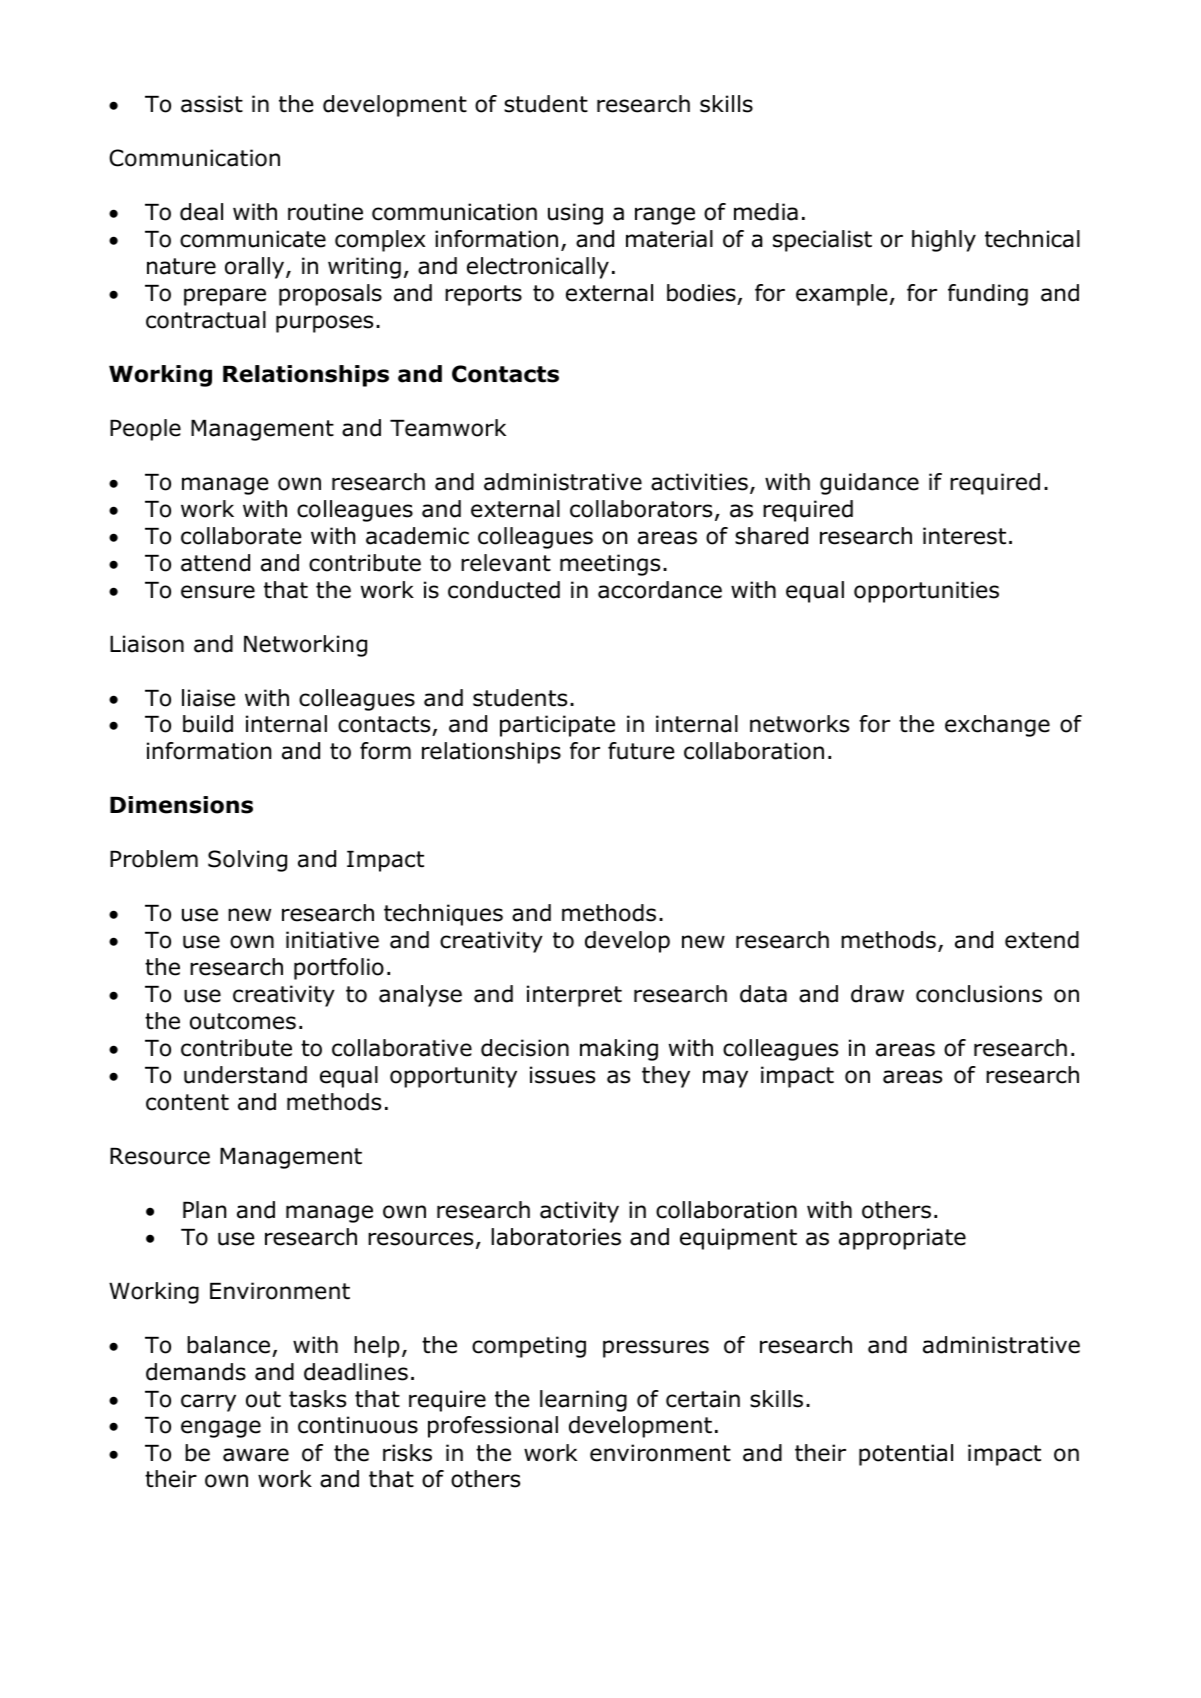  What do you see at coordinates (212, 104) in the screenshot?
I see `assist` at bounding box center [212, 104].
